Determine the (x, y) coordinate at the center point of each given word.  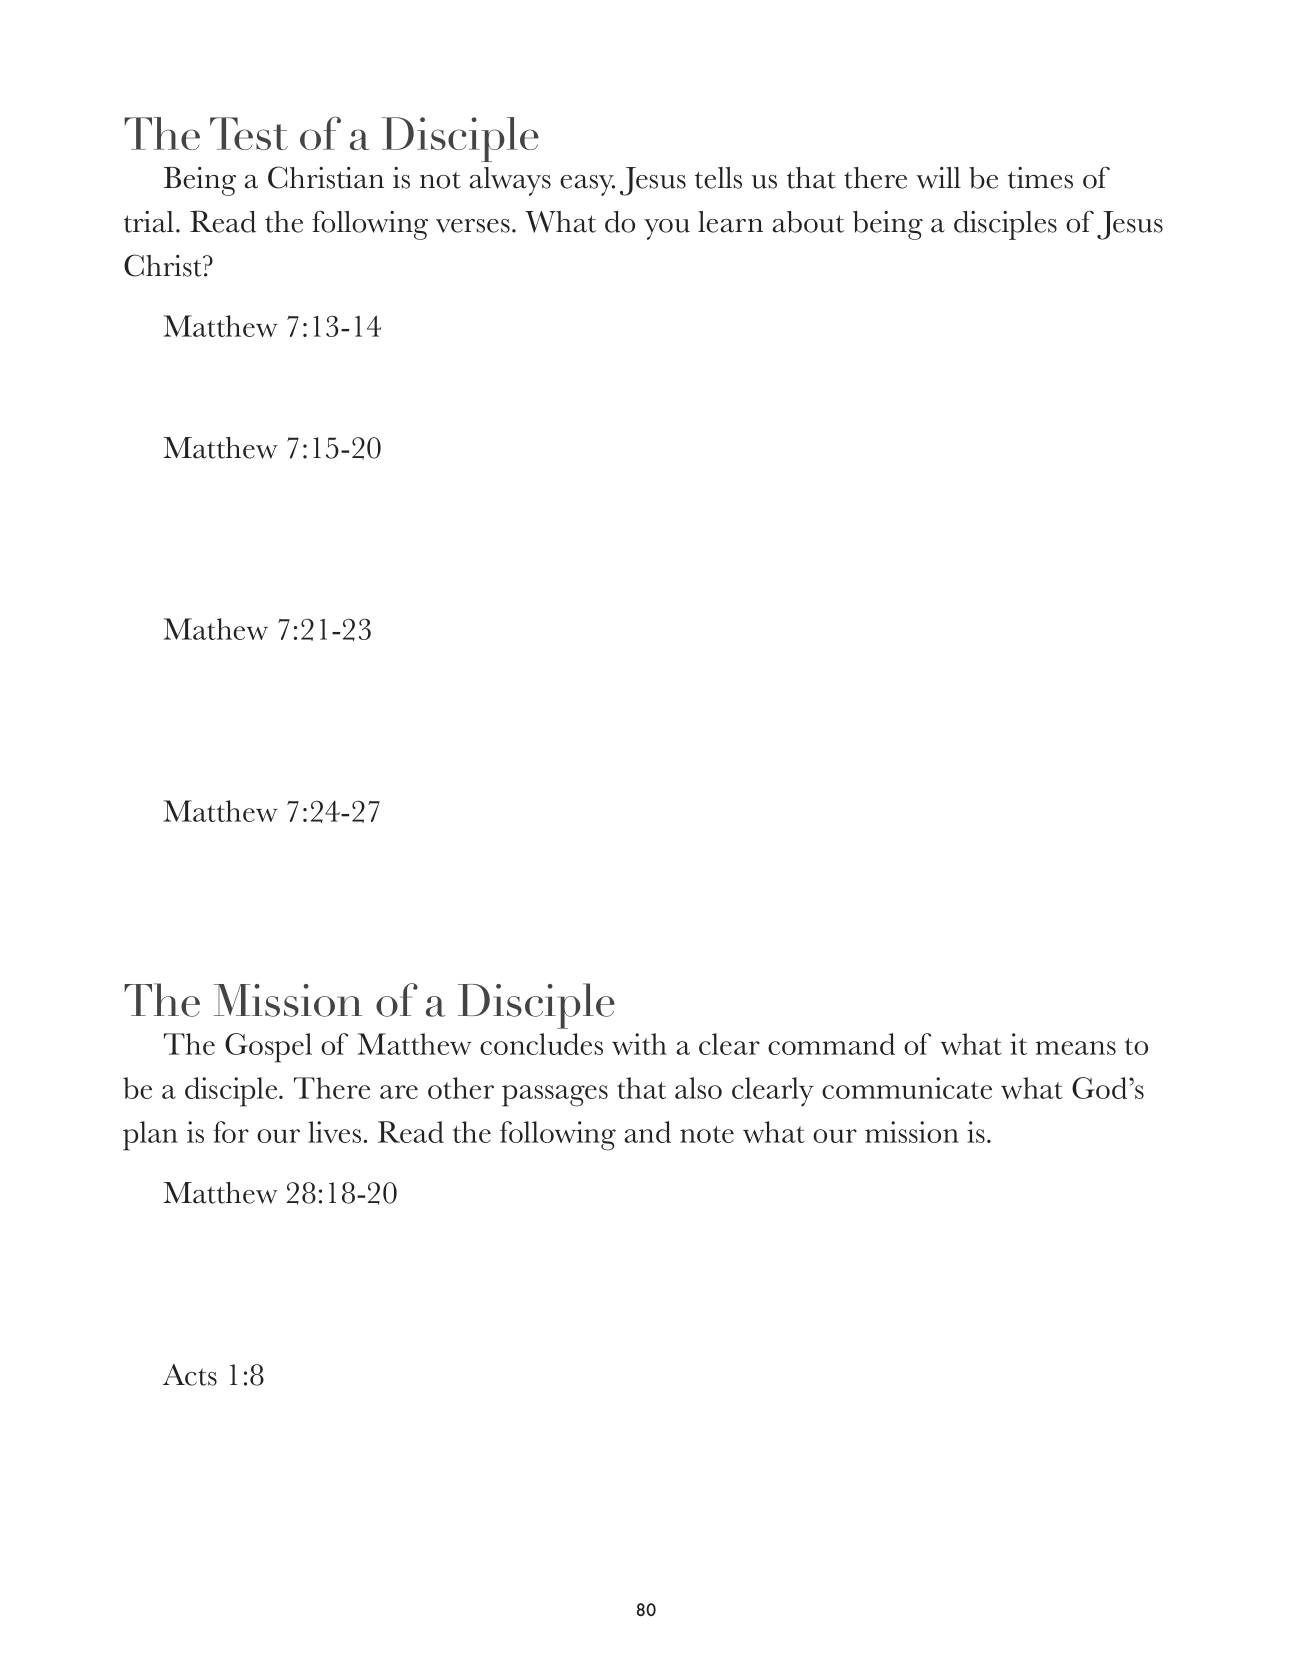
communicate (907, 1088)
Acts (190, 1375)
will (938, 178)
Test (249, 133)
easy (587, 185)
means (1076, 1048)
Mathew (216, 629)
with (639, 1044)
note (707, 1134)
